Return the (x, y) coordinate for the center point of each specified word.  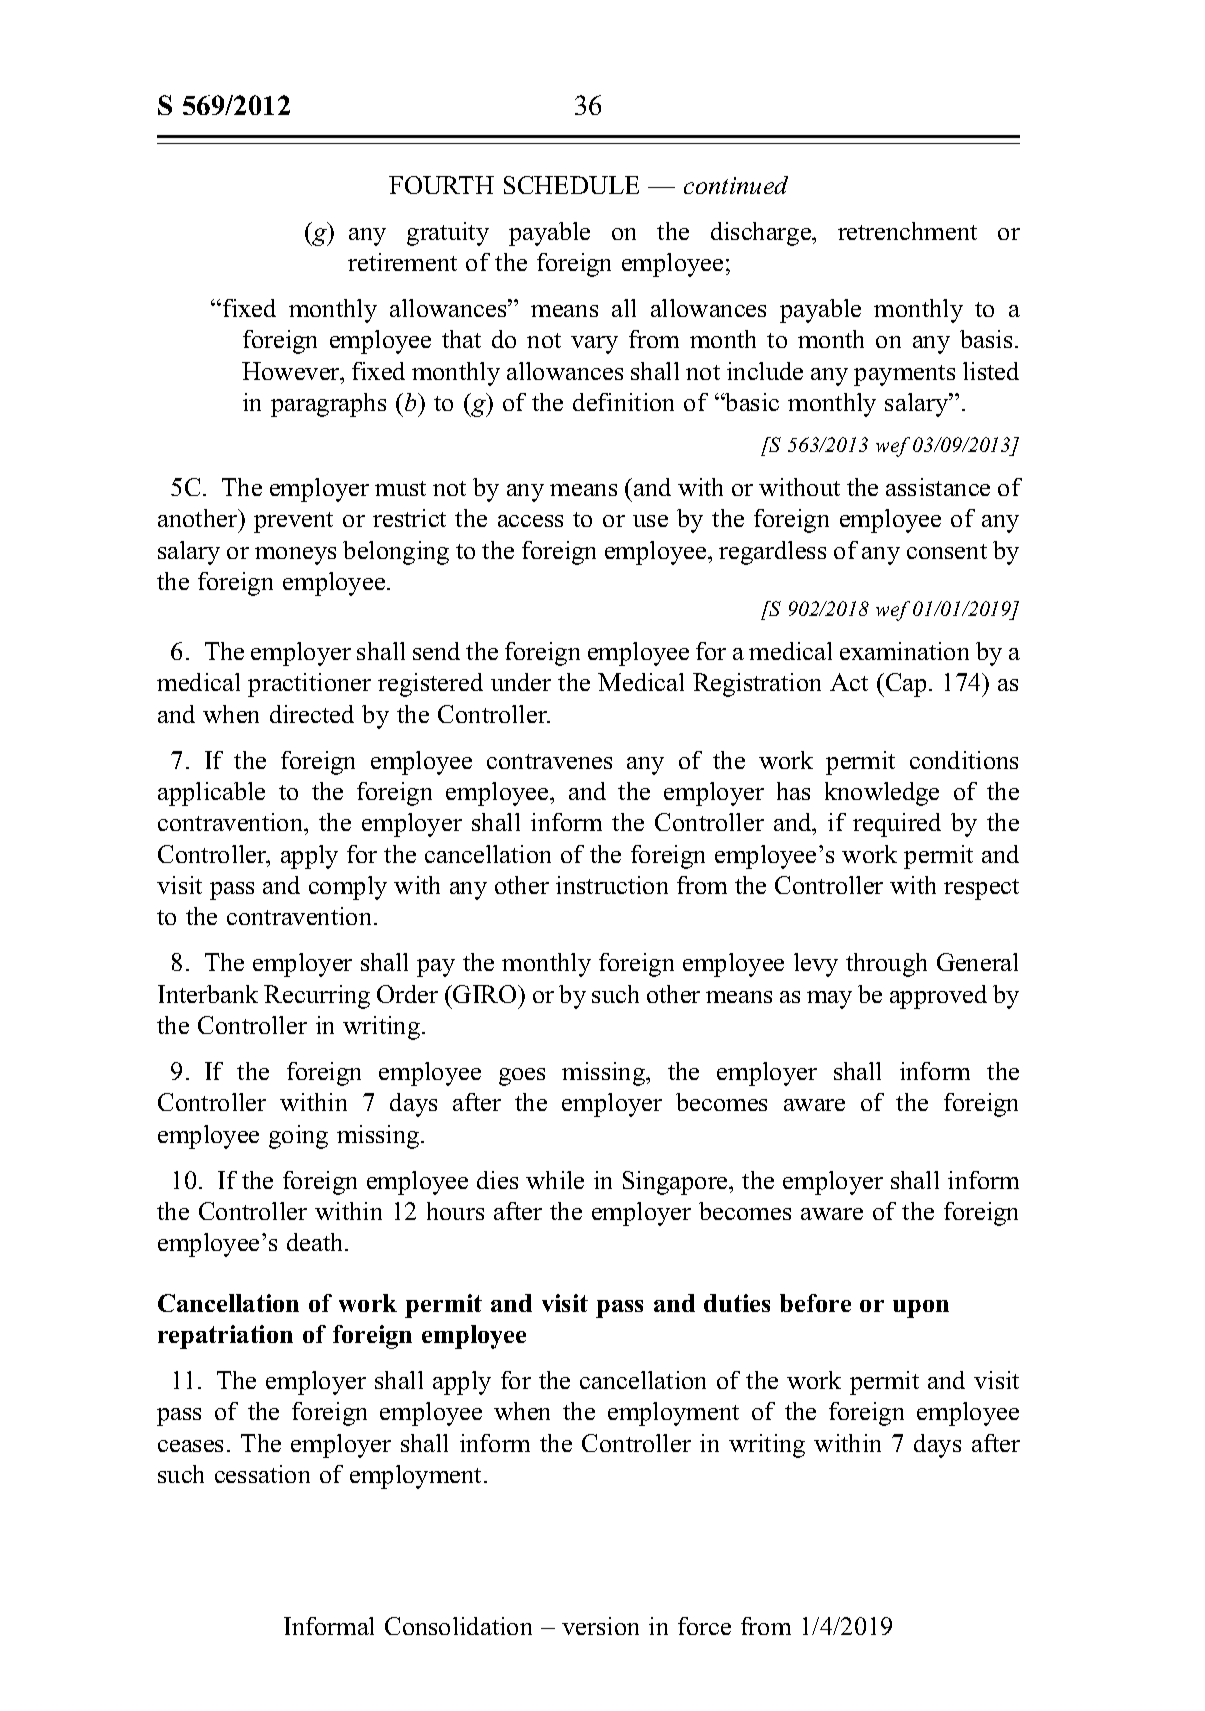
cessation (262, 1474)
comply (348, 888)
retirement (402, 262)
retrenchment (907, 231)
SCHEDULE (571, 185)
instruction (612, 885)
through (886, 965)
